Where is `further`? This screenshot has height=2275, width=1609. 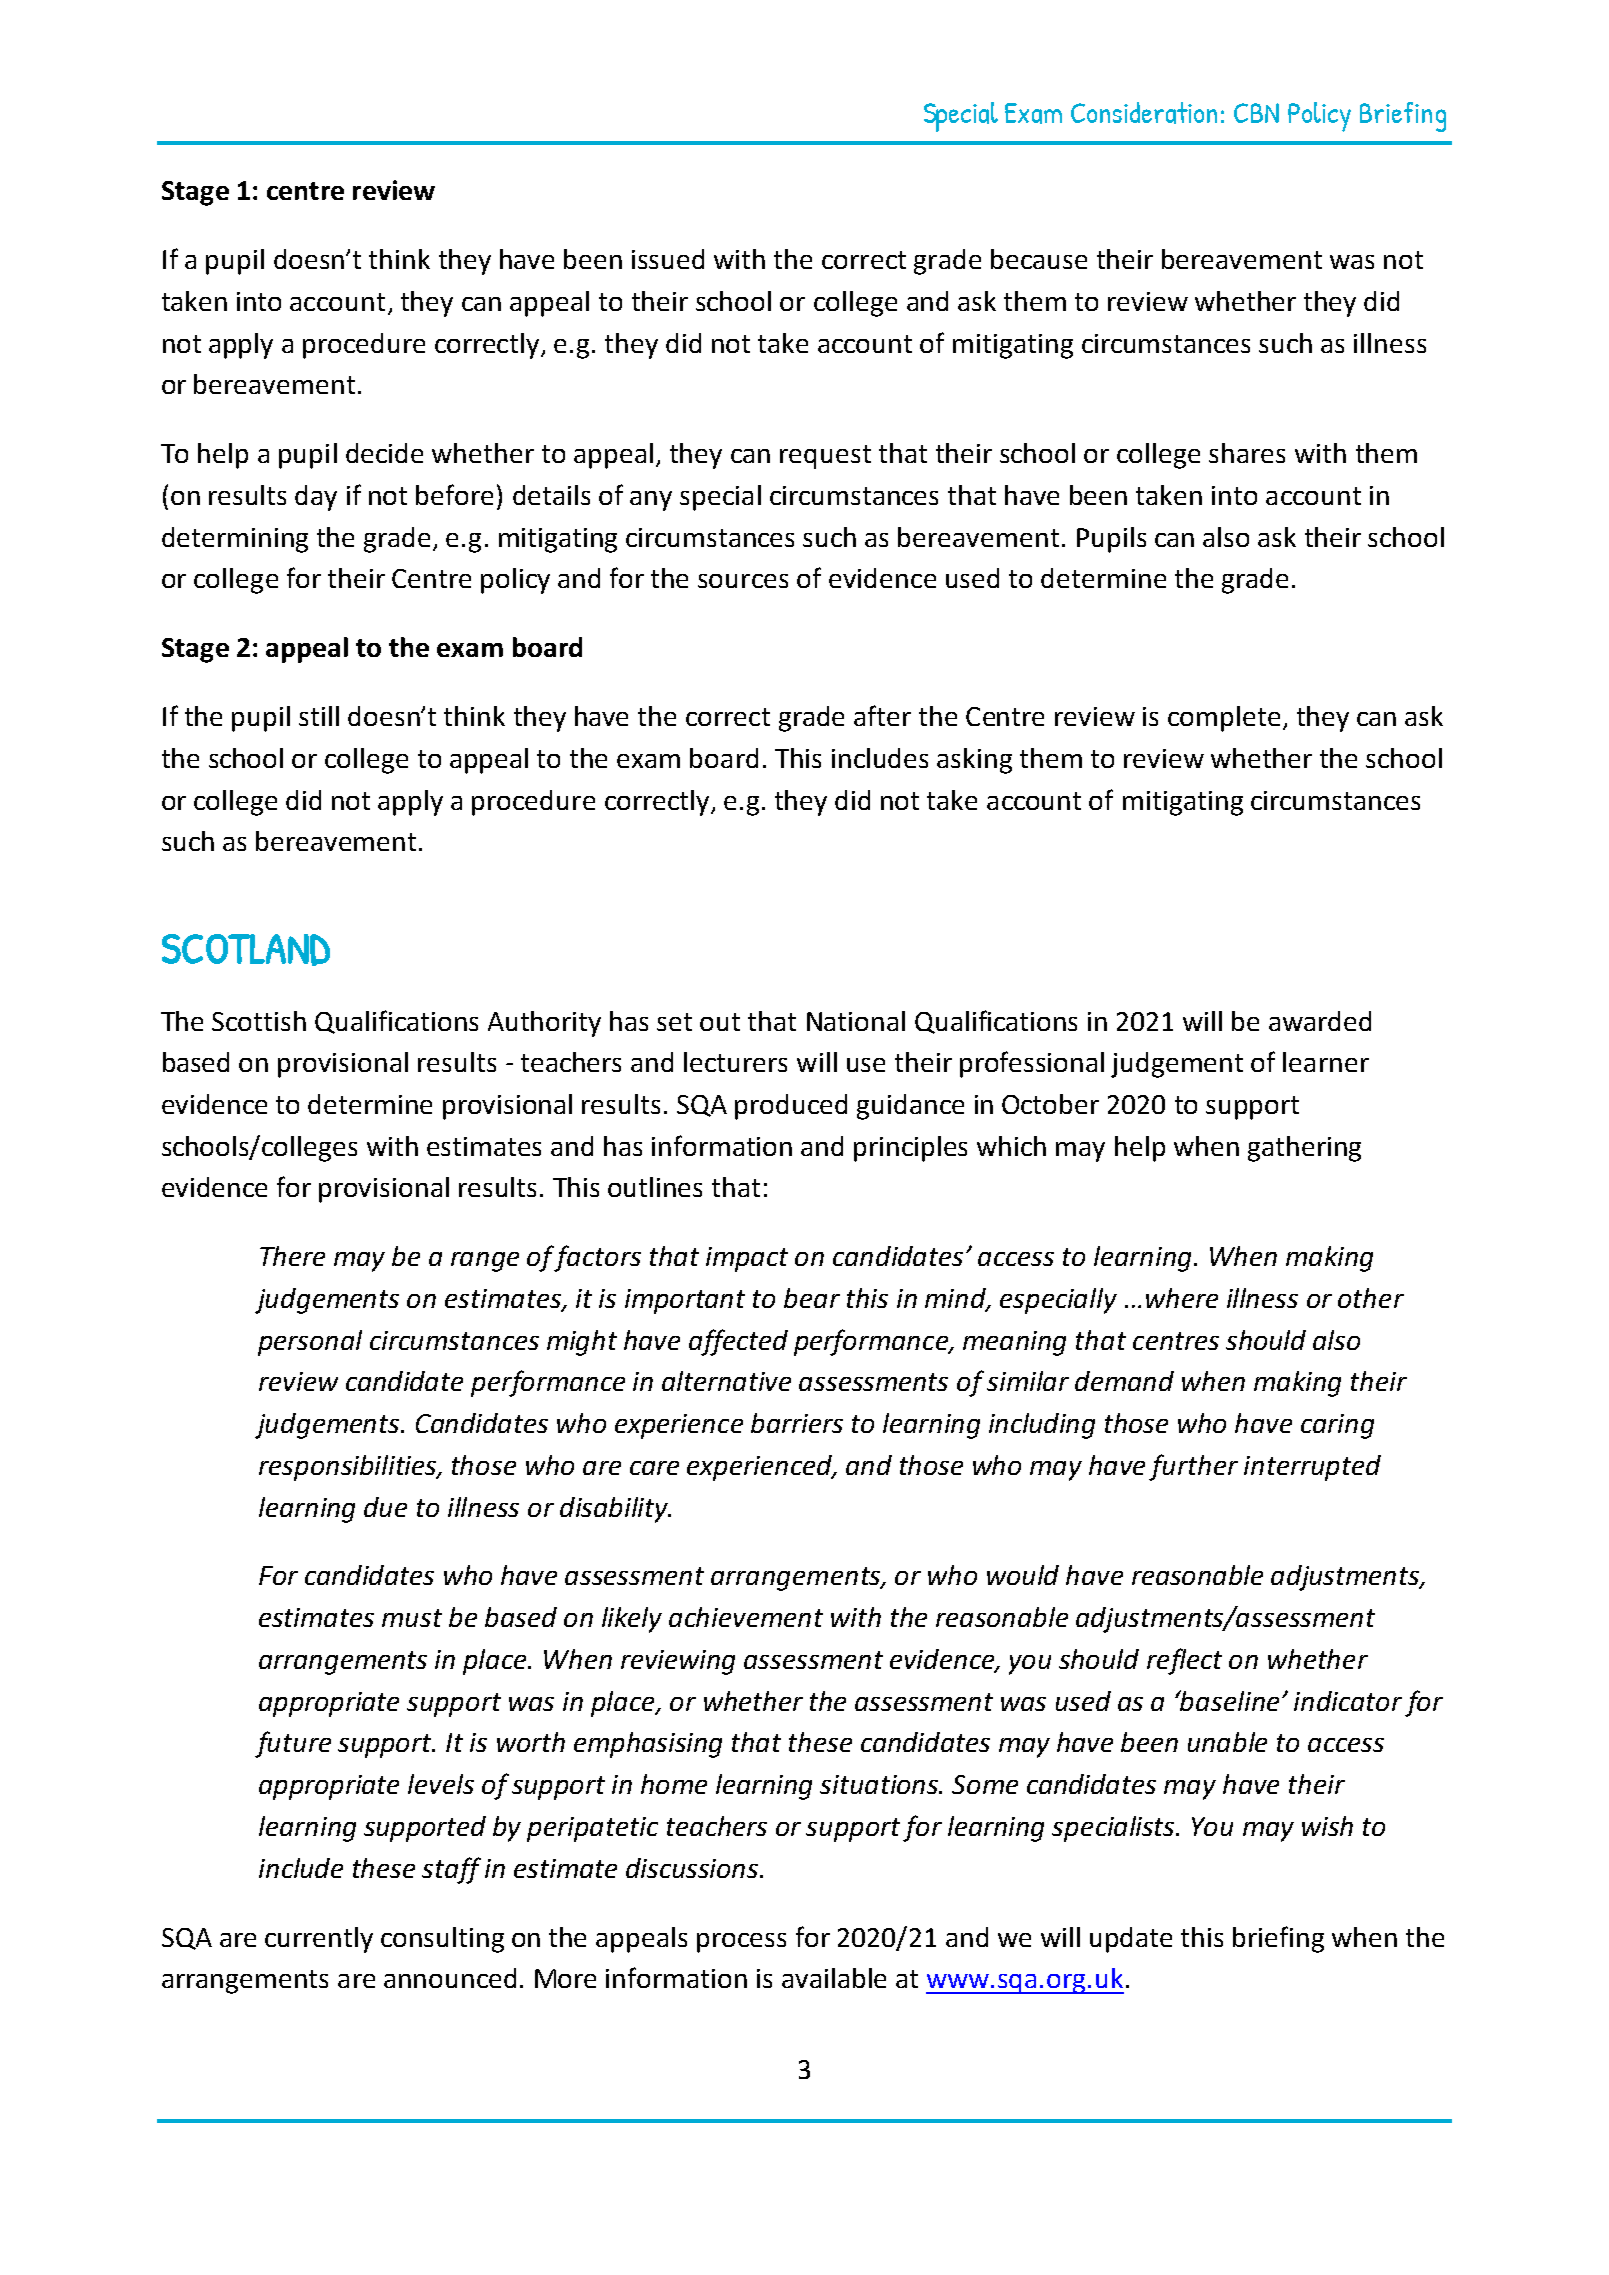
further is located at coordinates (1193, 1467).
